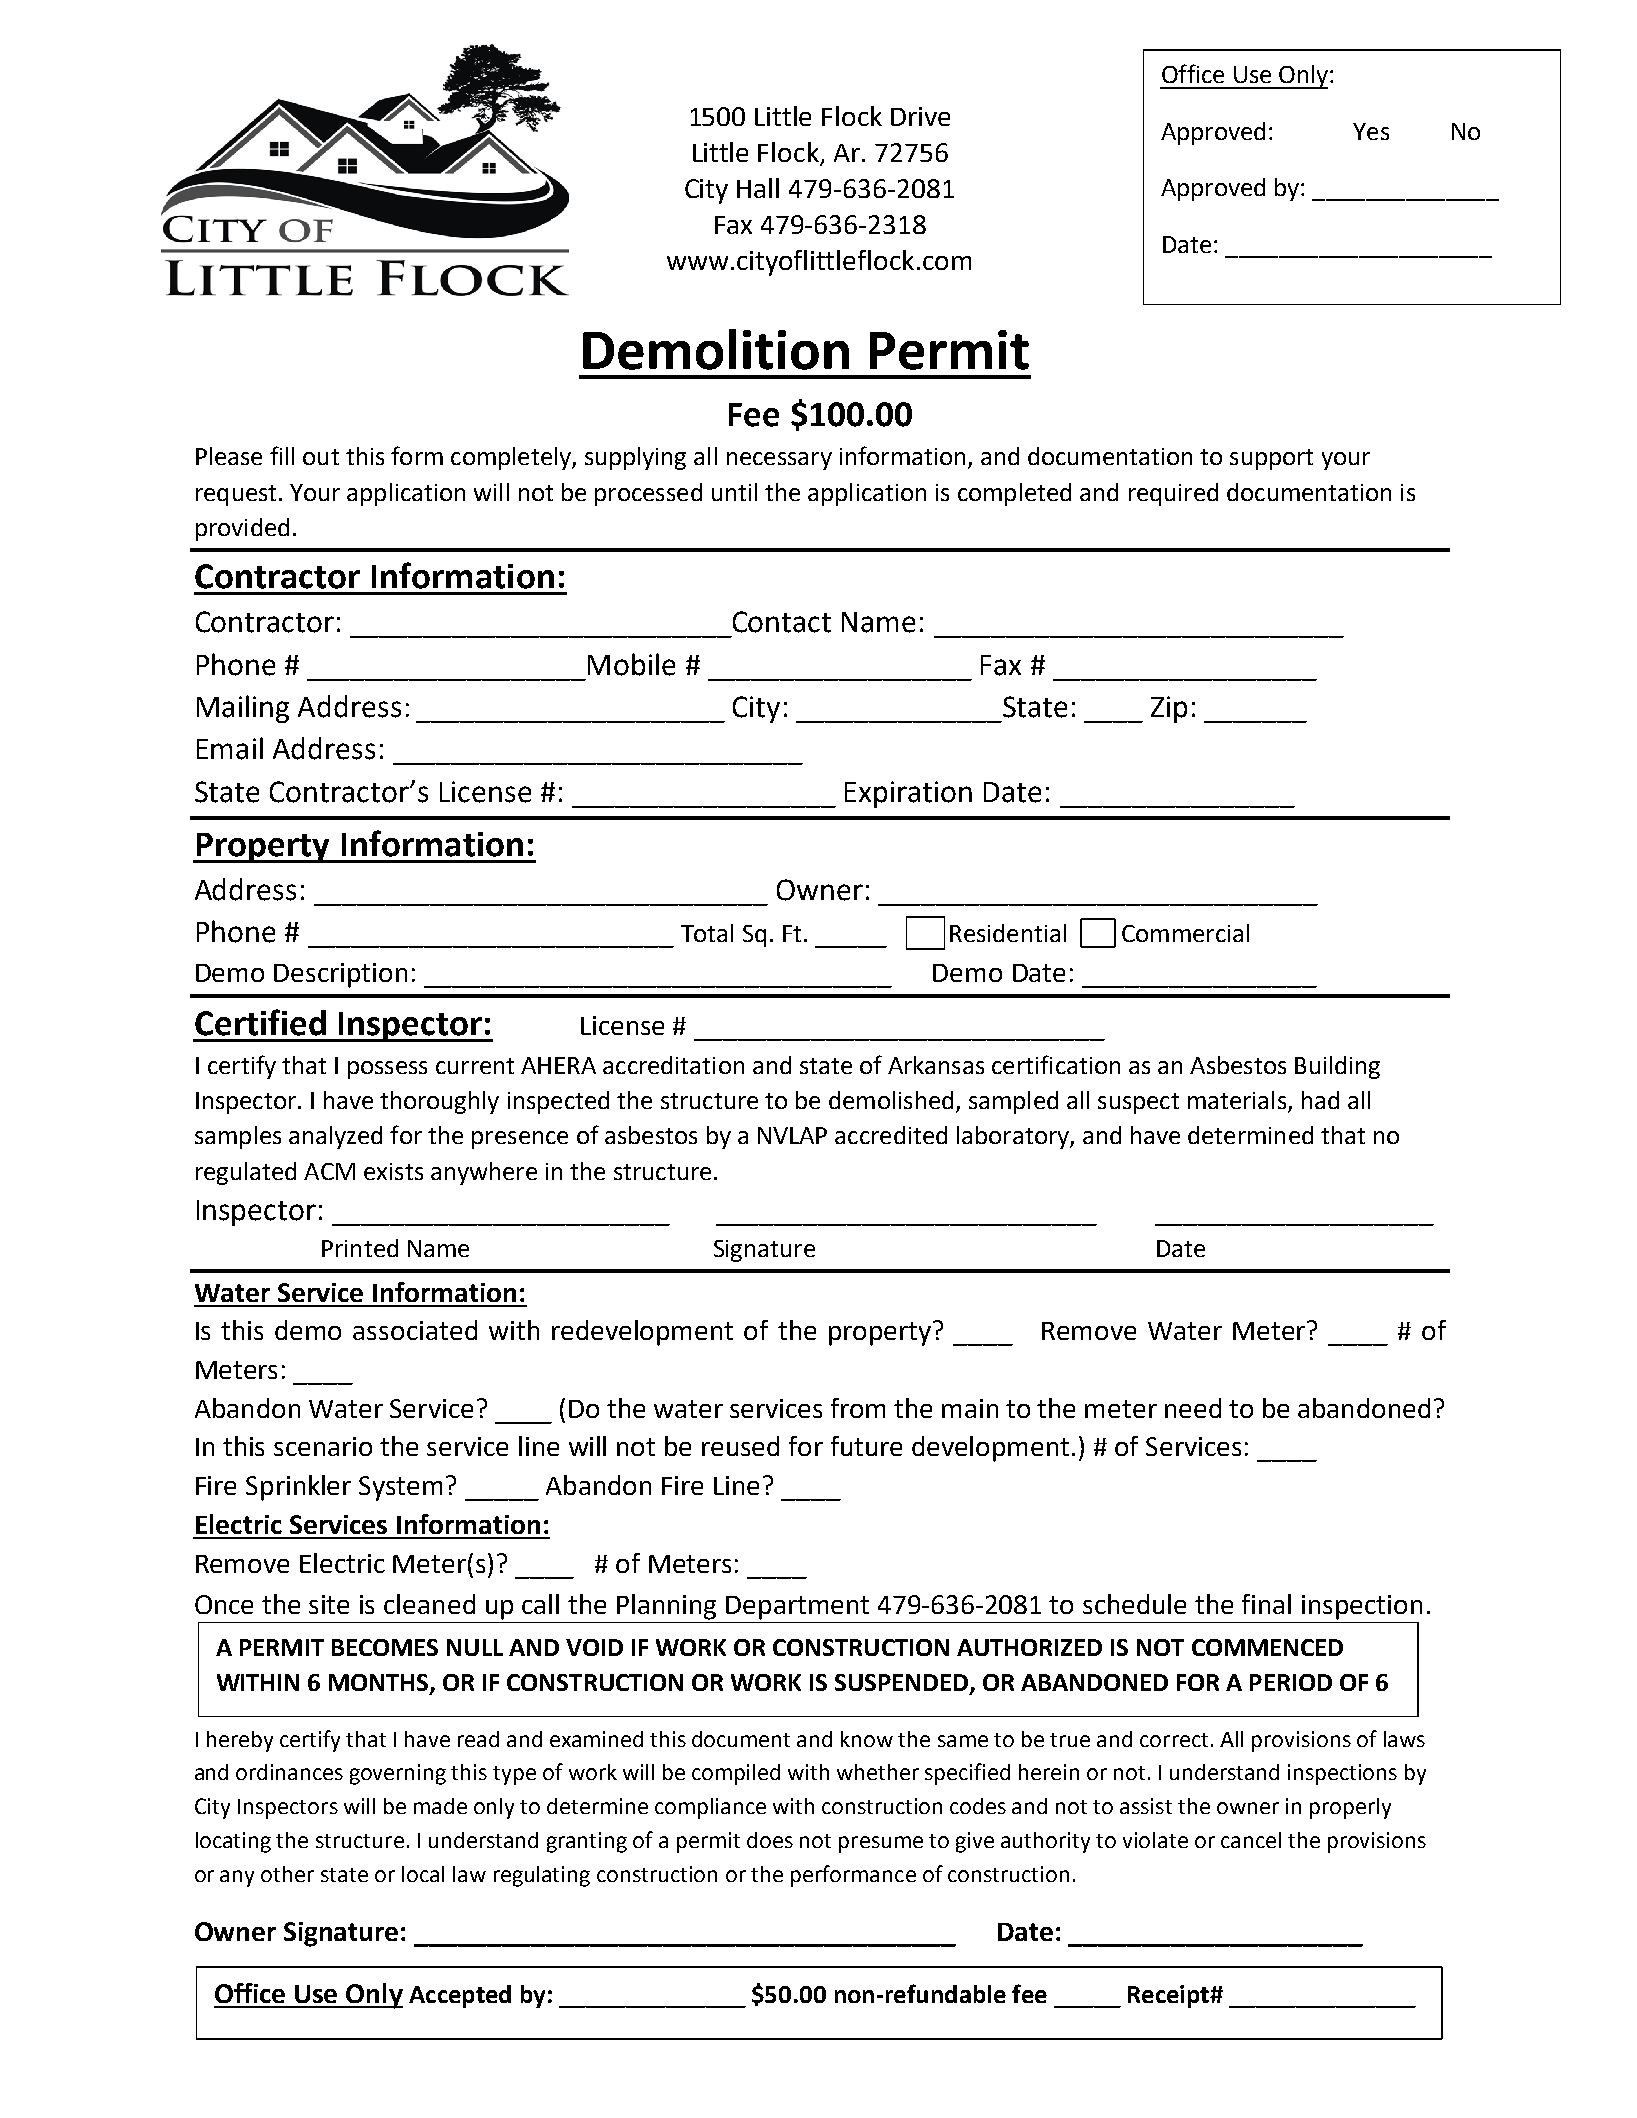 This screenshot has height=2118, width=1637. I want to click on Yes, so click(1371, 131).
